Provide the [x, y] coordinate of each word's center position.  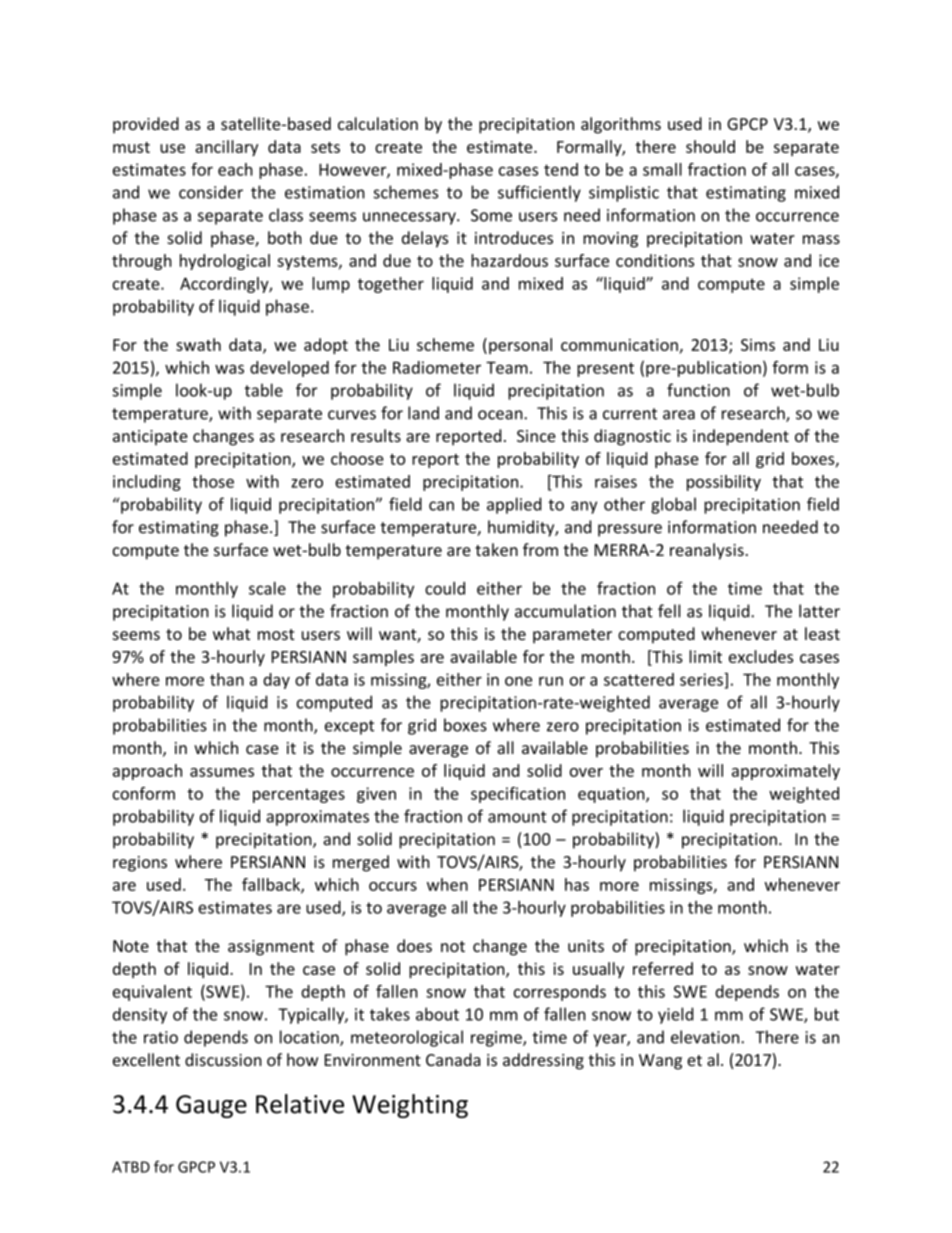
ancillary [226, 148]
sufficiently [539, 193]
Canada [453, 1059]
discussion [223, 1059]
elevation [706, 1037]
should [710, 146]
